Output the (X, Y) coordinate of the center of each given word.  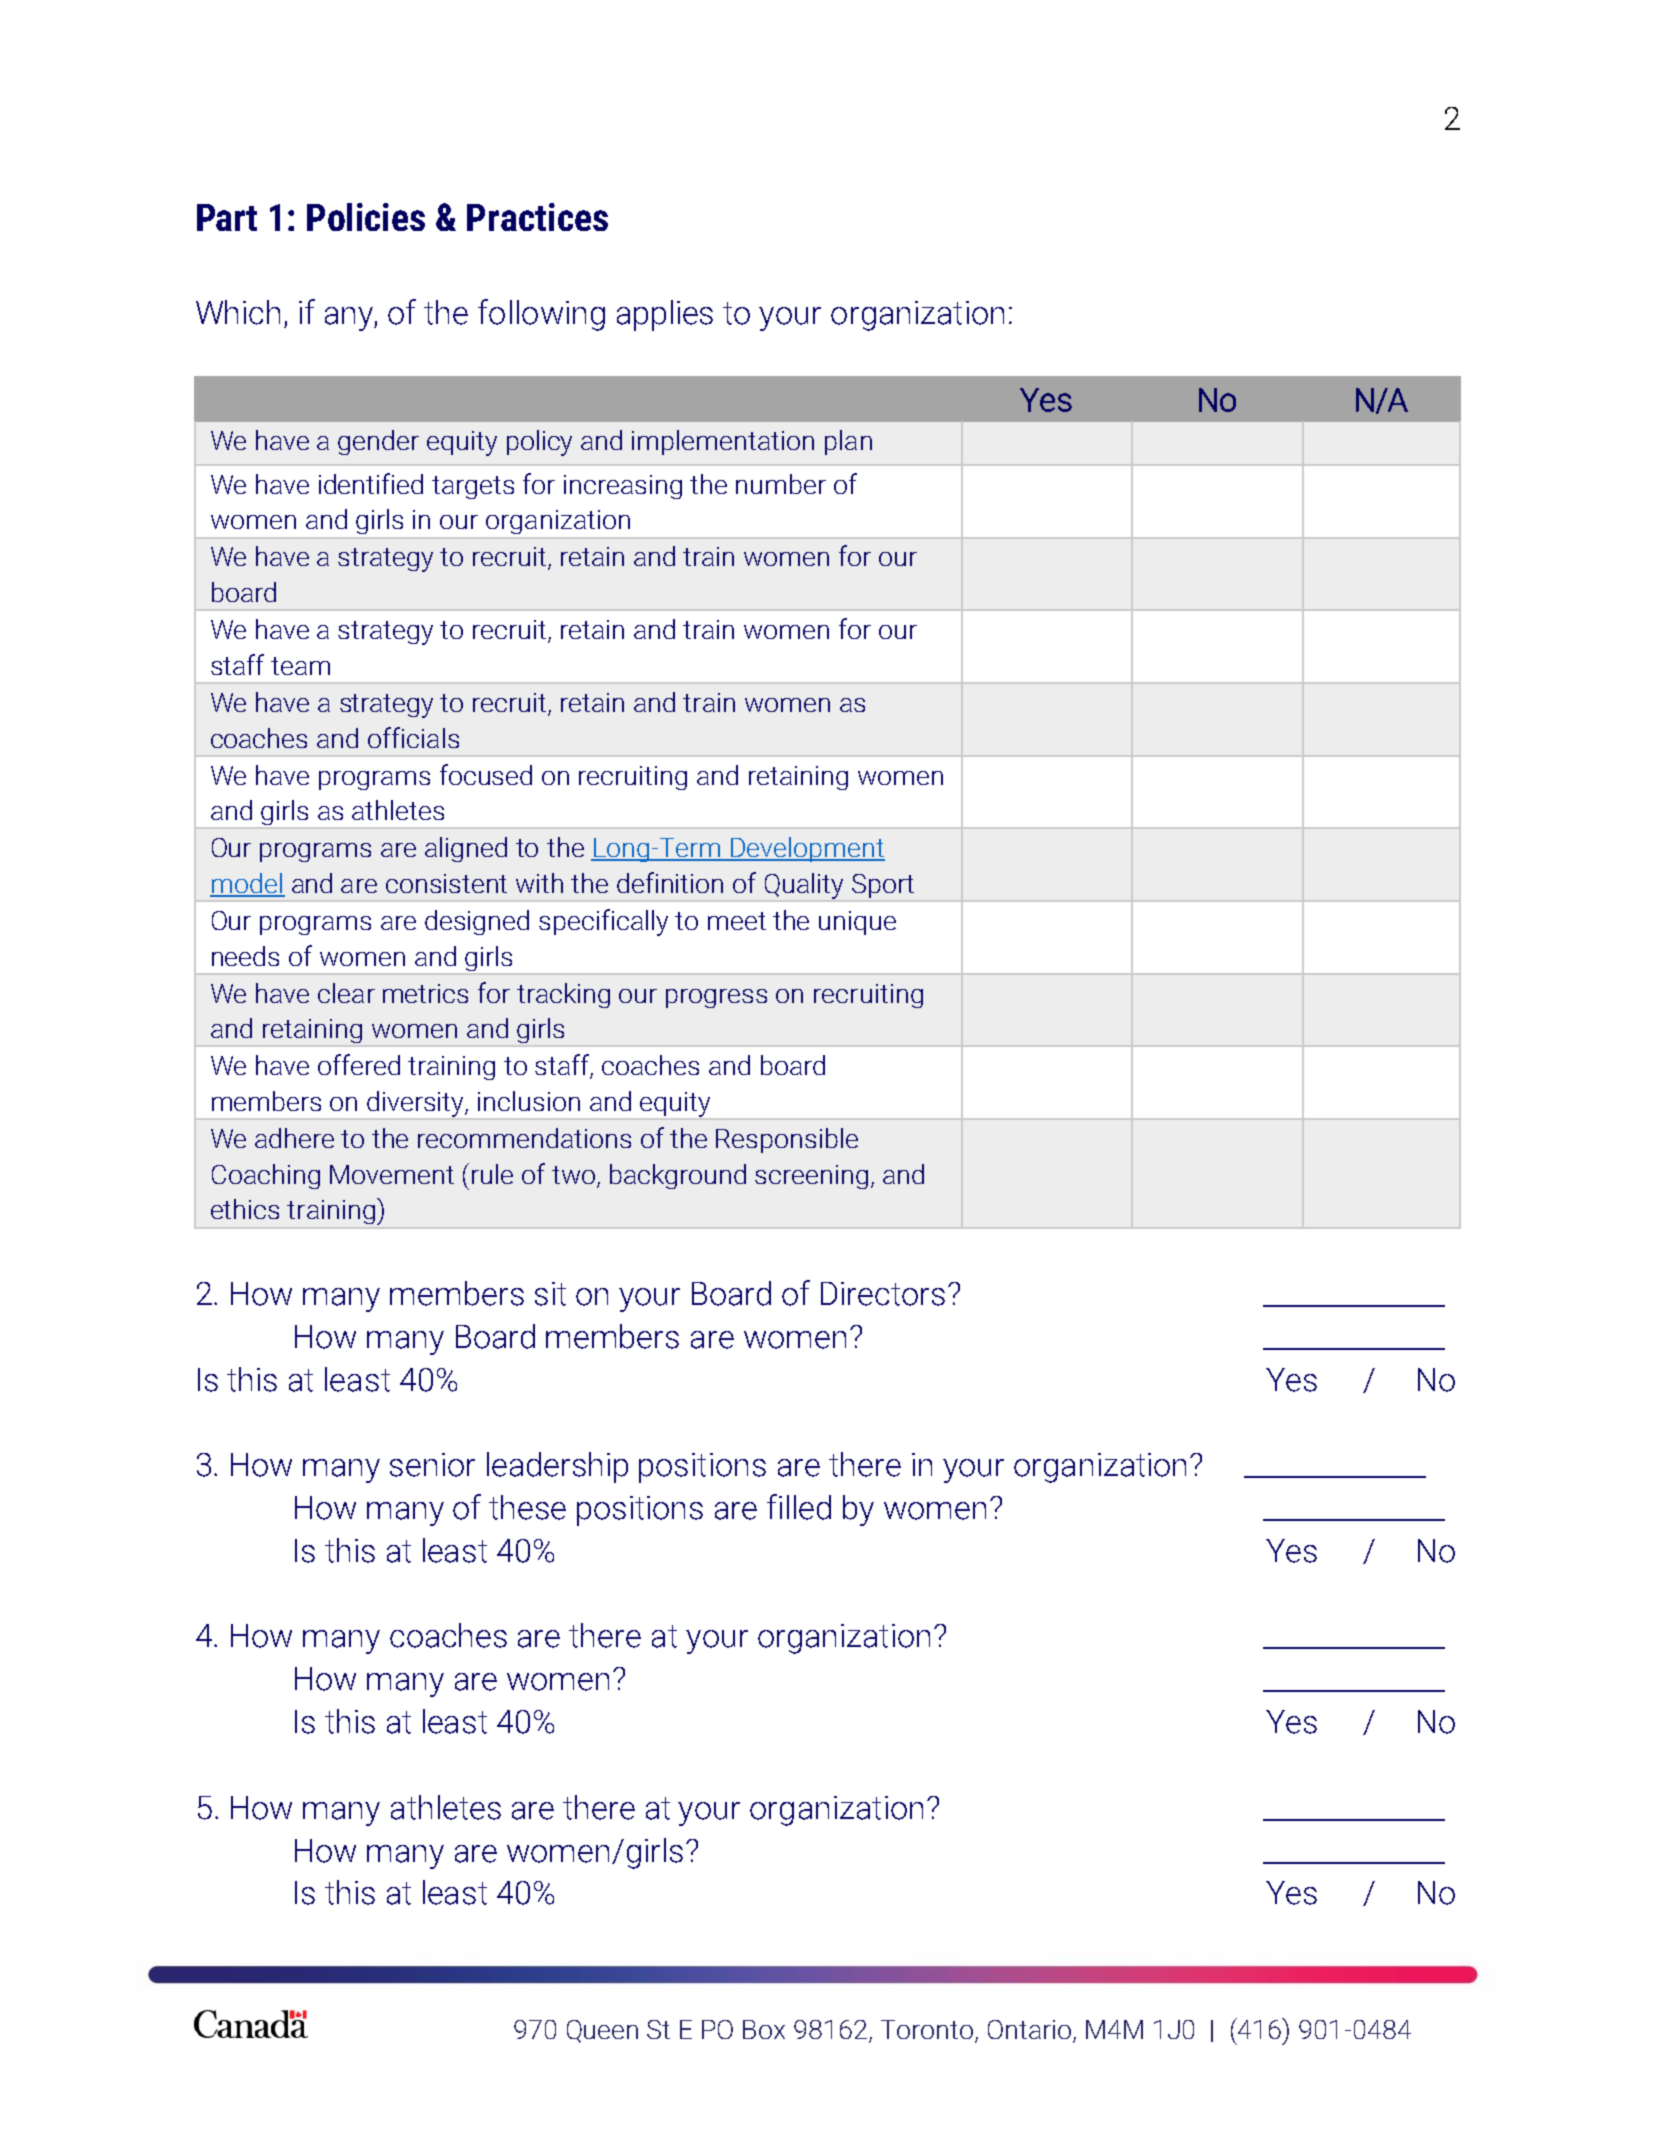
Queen (602, 2031)
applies (665, 315)
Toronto (928, 2031)
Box (764, 2029)
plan (848, 442)
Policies (366, 217)
